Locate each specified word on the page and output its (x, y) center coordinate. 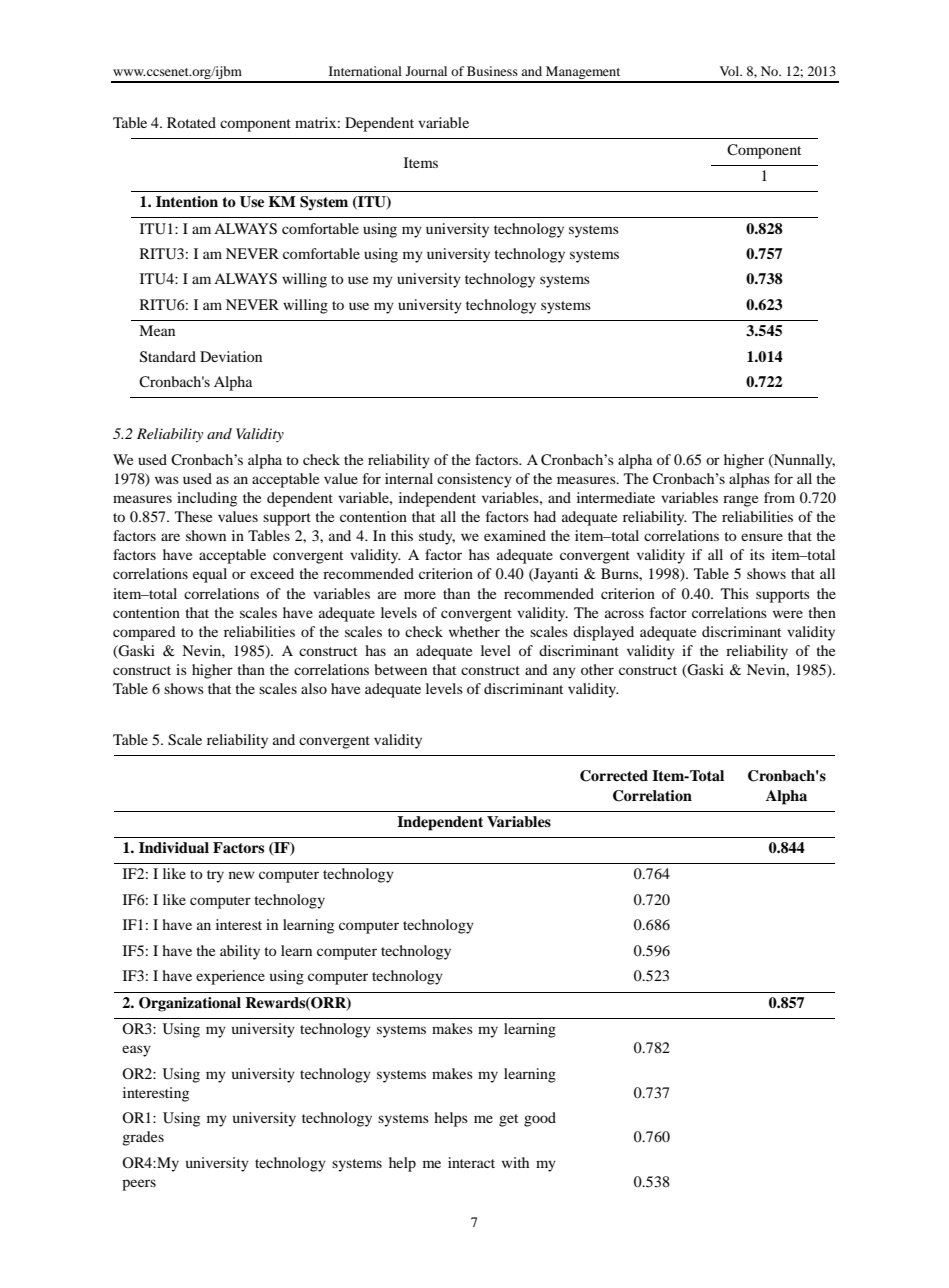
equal (210, 575)
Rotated (191, 122)
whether (474, 631)
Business (492, 71)
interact (471, 1162)
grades (143, 1138)
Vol (731, 71)
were (788, 614)
